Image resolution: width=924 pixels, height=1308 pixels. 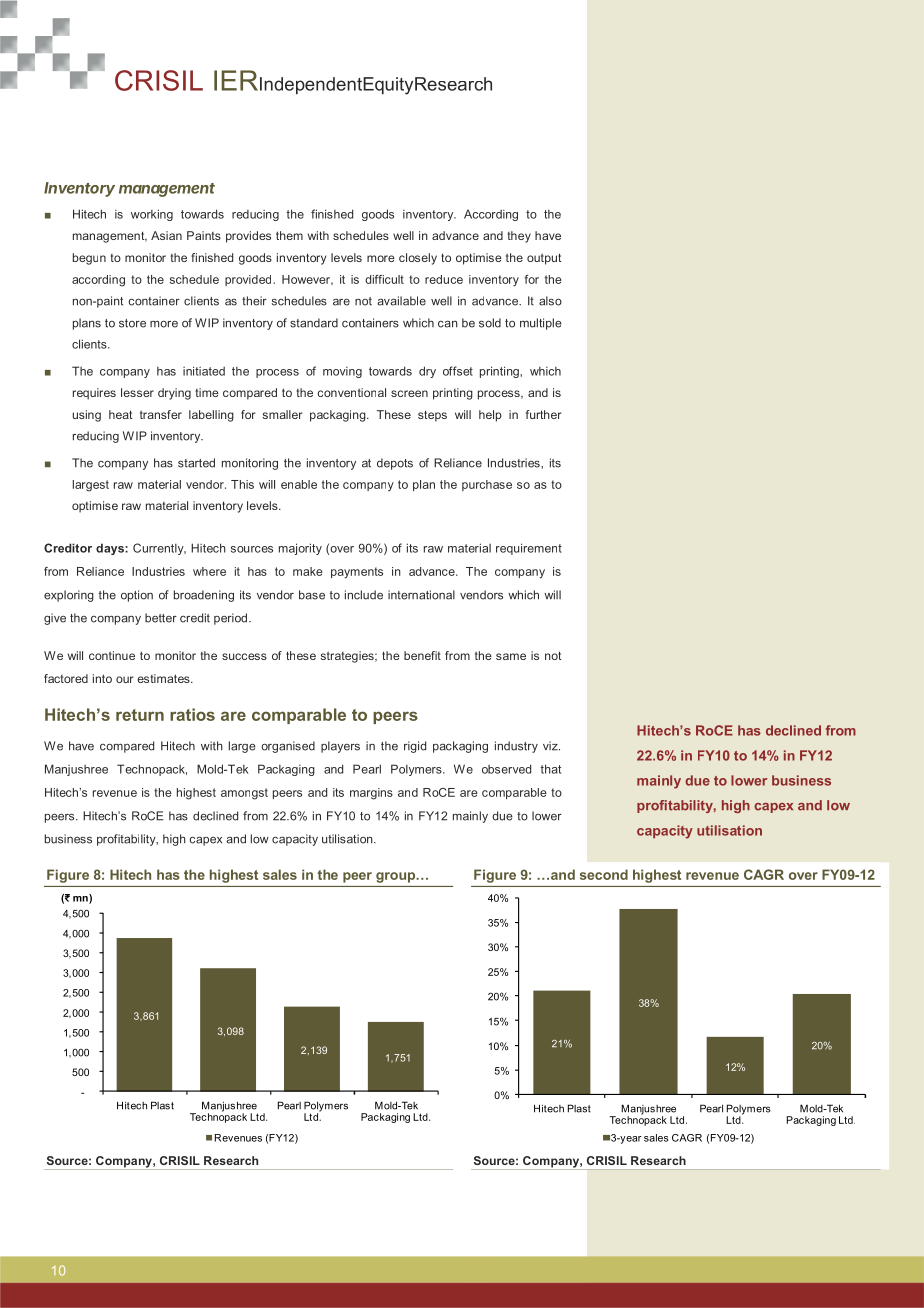 I want to click on amongst, so click(x=244, y=794).
